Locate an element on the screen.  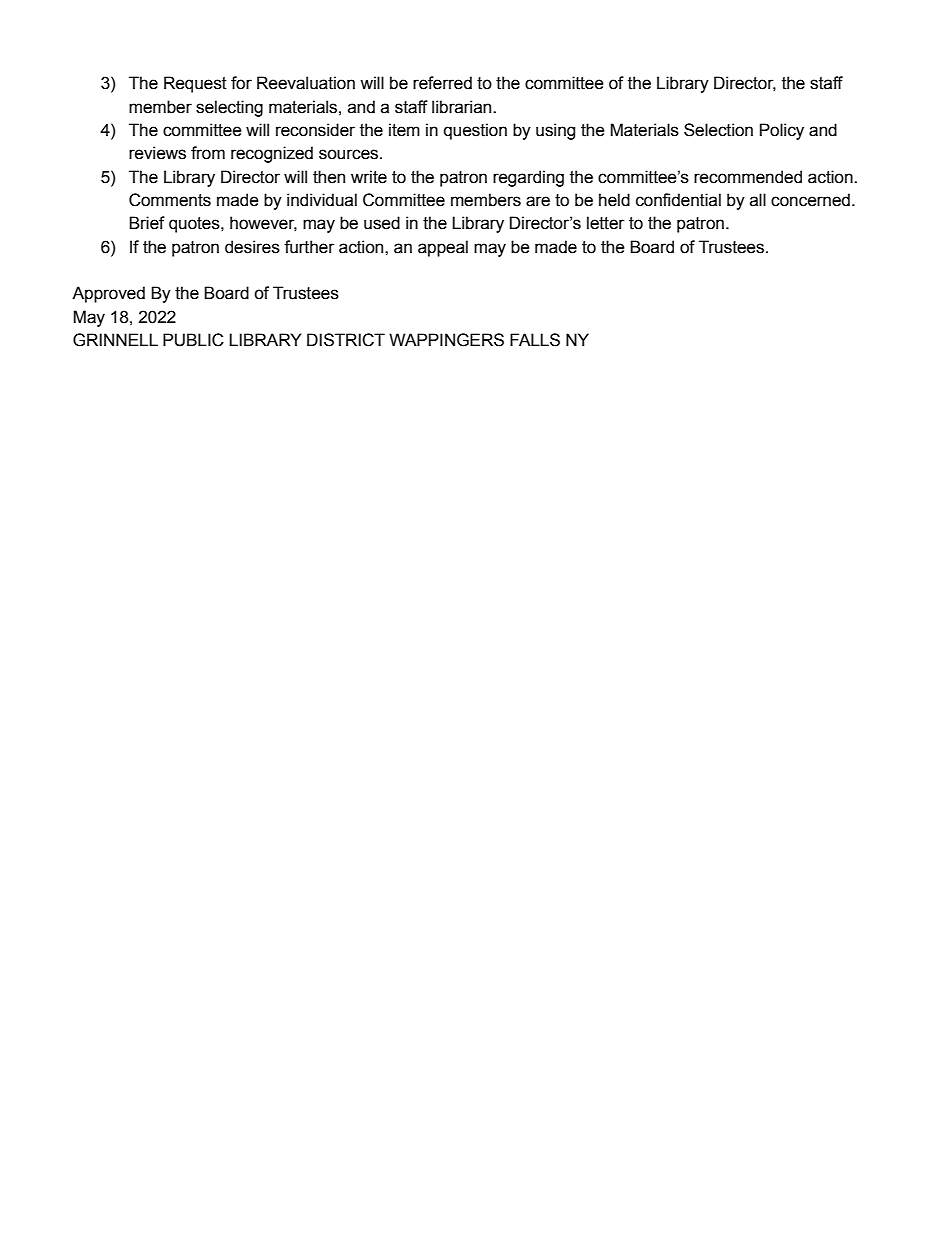
FALLS is located at coordinates (535, 340).
